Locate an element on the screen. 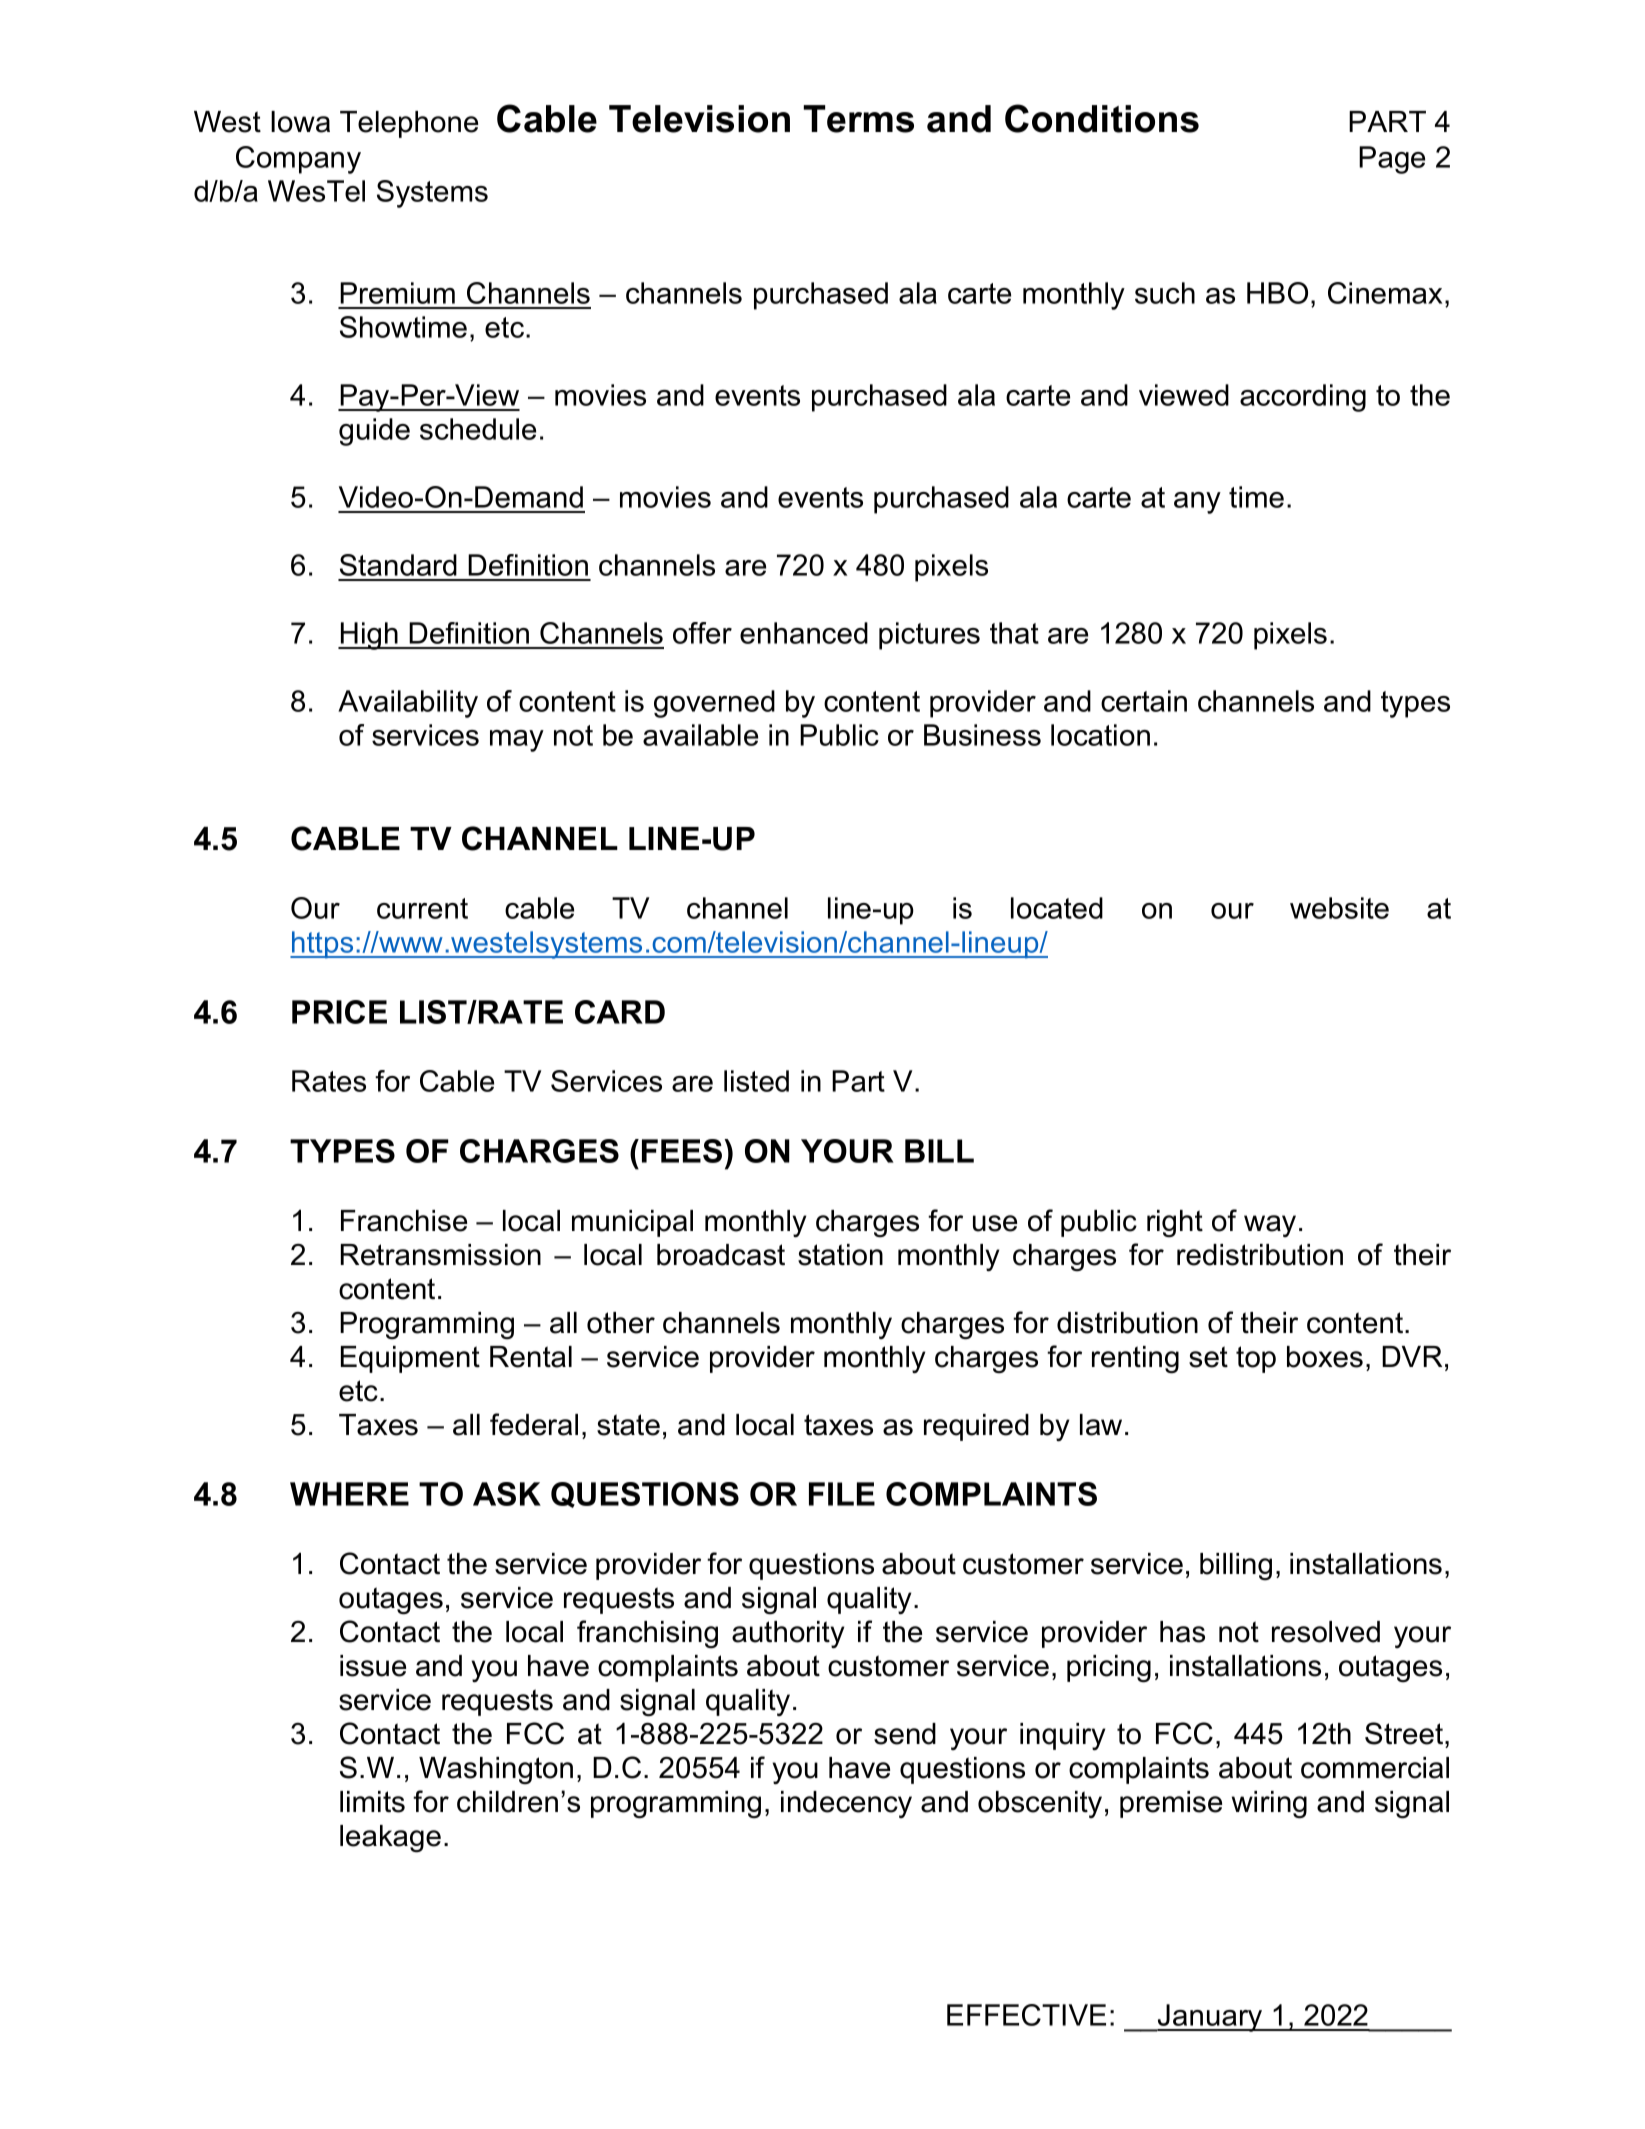  PRICE is located at coordinates (339, 1012).
